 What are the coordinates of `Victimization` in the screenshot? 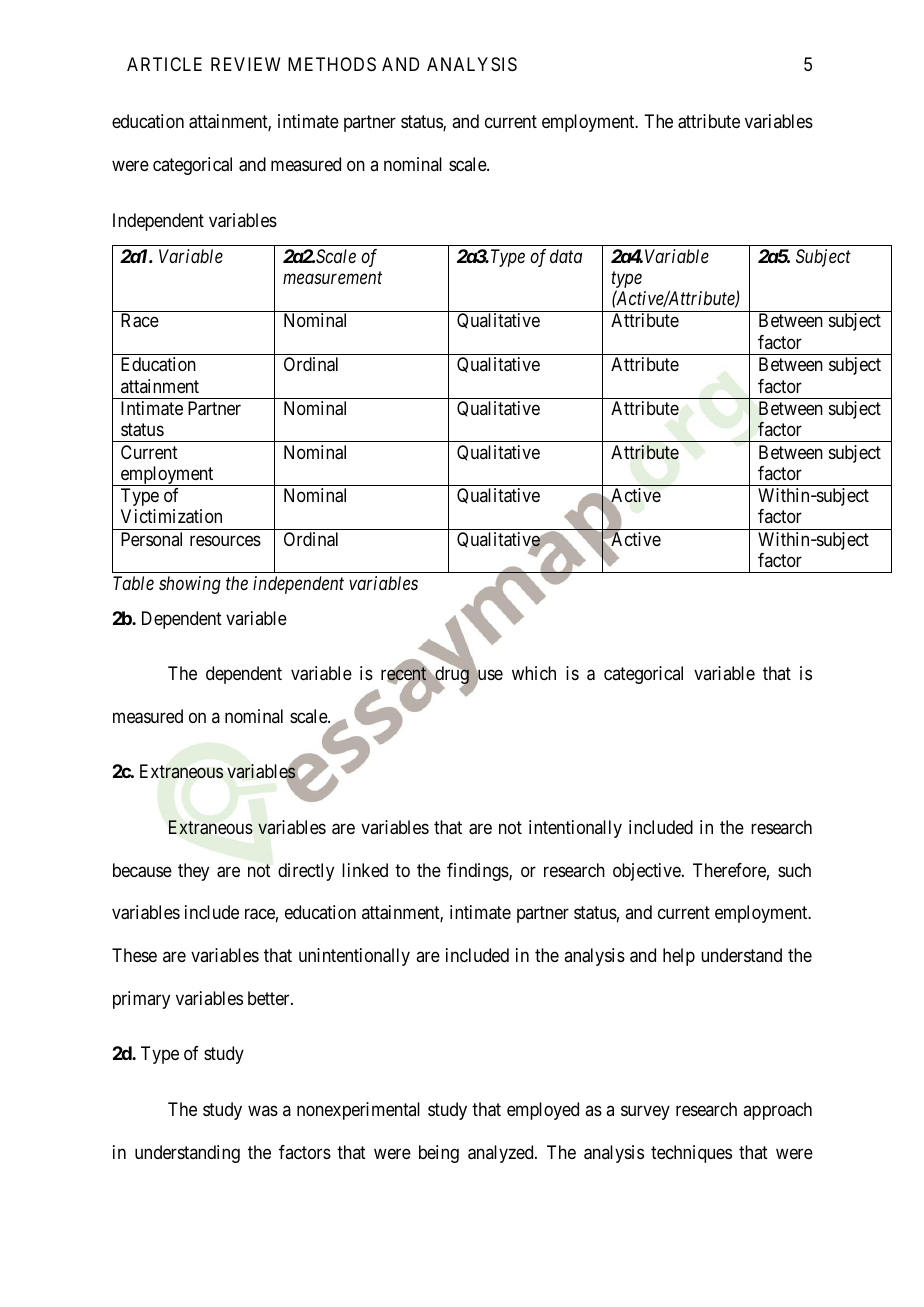 It's located at (171, 516).
